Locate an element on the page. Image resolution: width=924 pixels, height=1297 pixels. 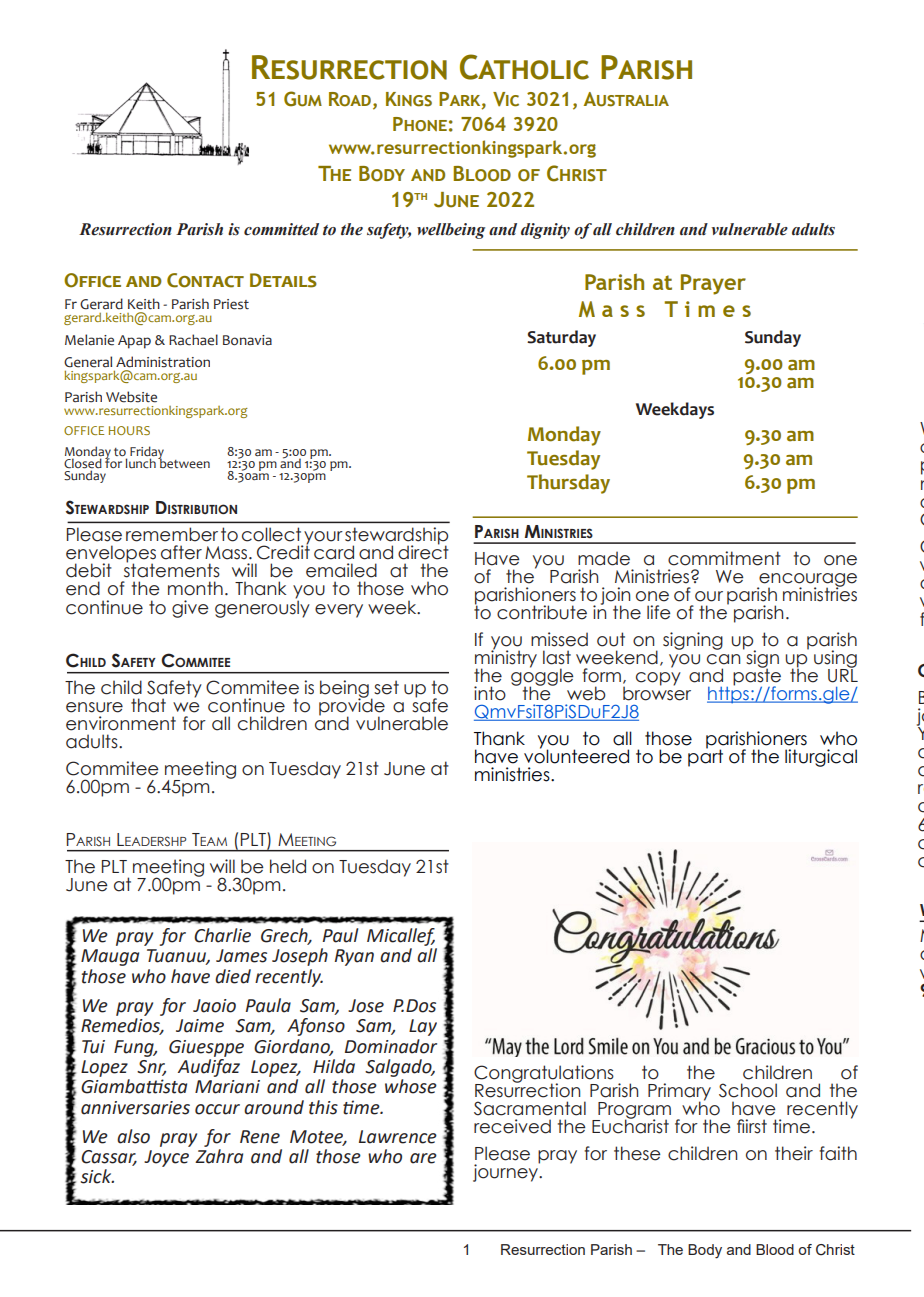
contribute is located at coordinates (542, 612).
